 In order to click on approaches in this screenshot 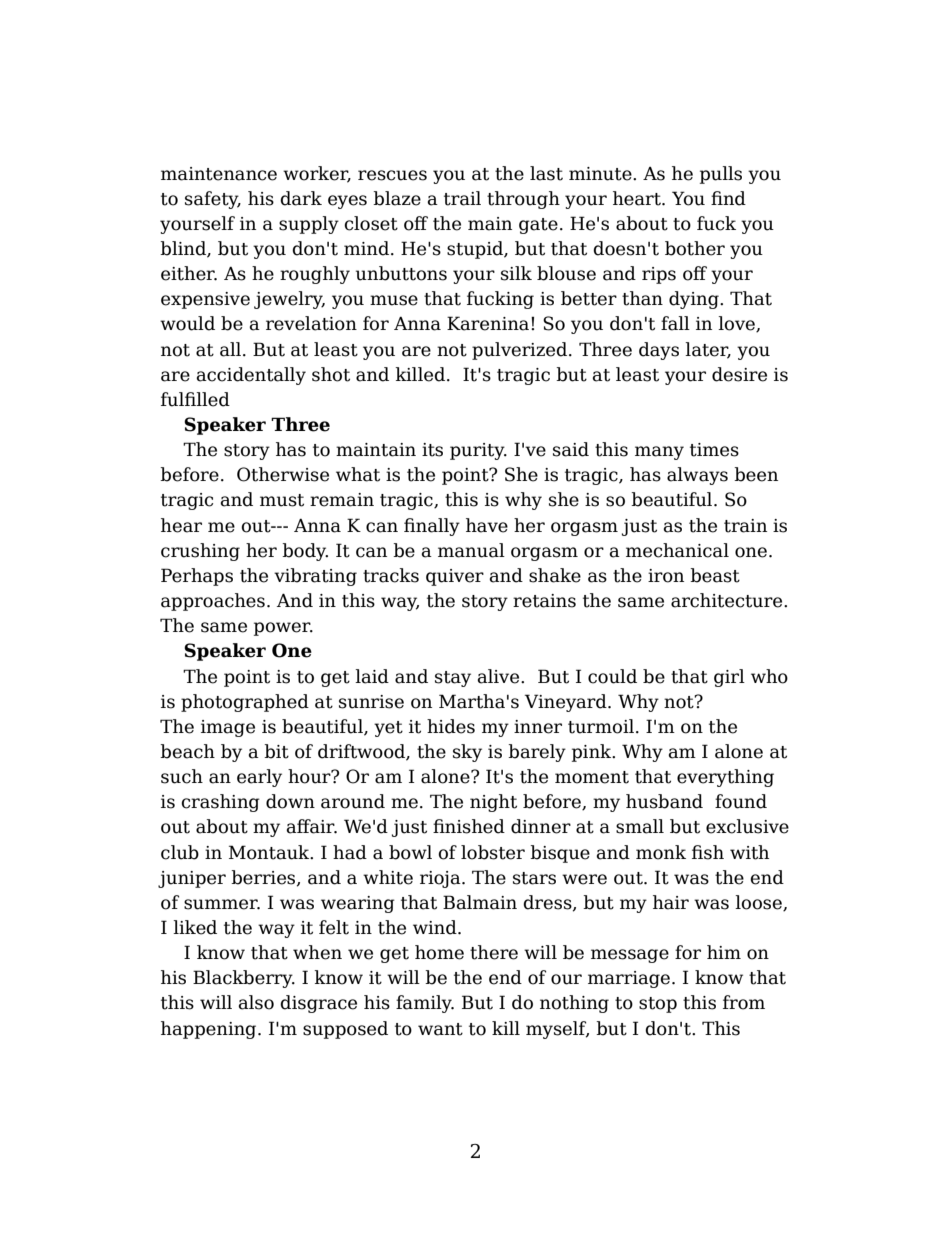, I will do `click(213, 602)`.
